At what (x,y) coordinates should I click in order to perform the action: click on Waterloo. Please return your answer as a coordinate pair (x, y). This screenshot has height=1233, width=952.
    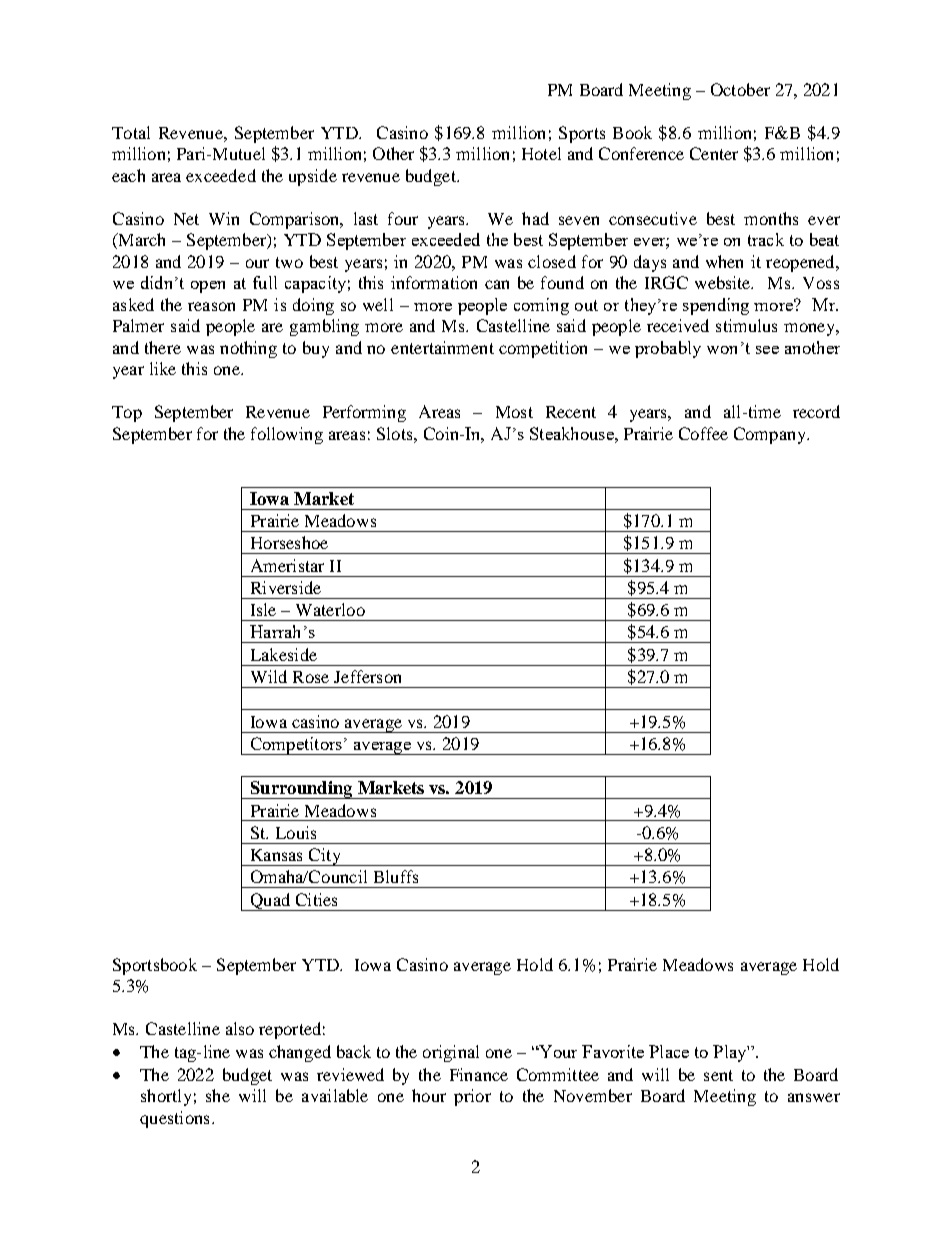
    Looking at the image, I should click on (330, 609).
